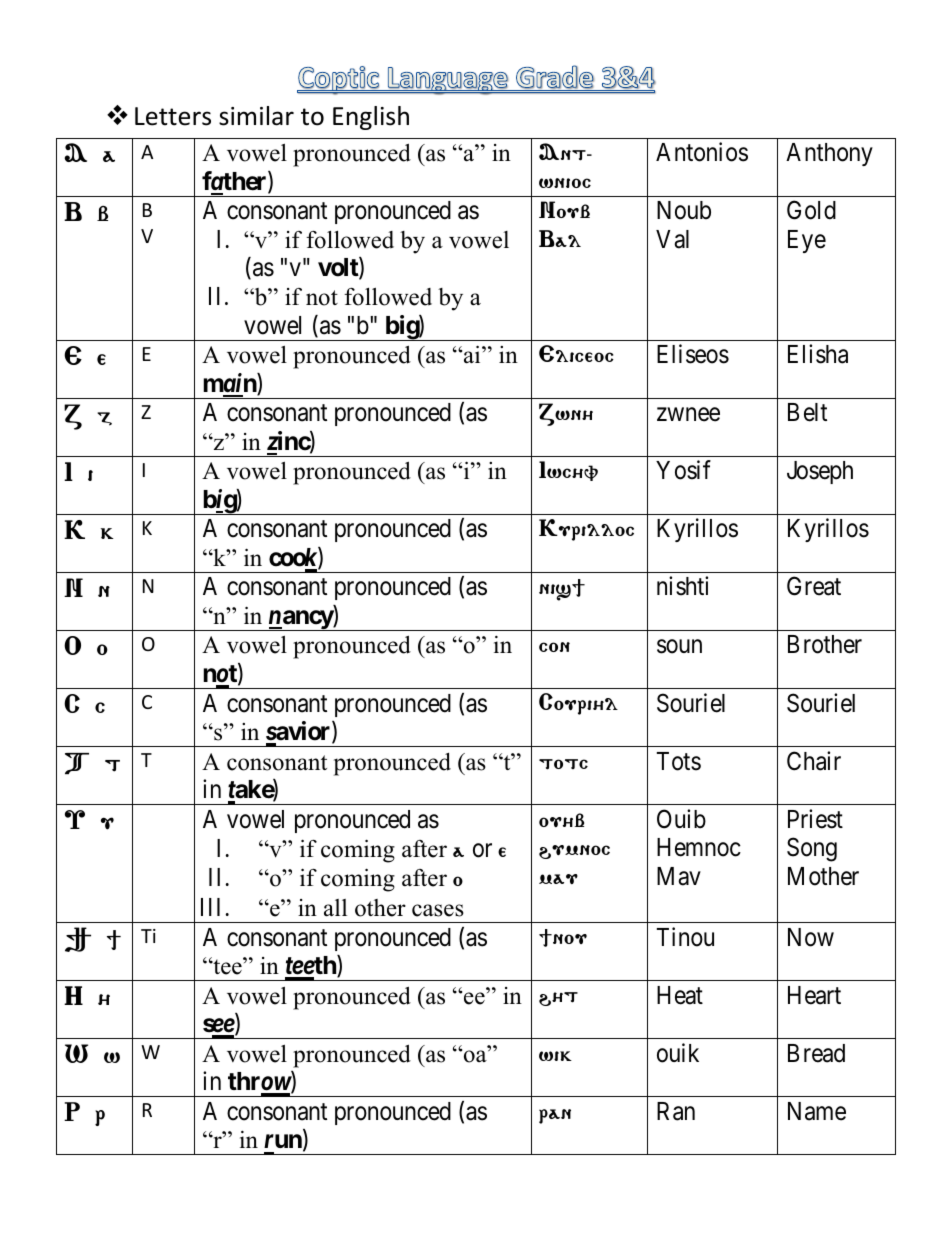 The height and width of the screenshot is (1233, 952). Describe the element at coordinates (210, 907) in the screenshot. I see `III` at that location.
